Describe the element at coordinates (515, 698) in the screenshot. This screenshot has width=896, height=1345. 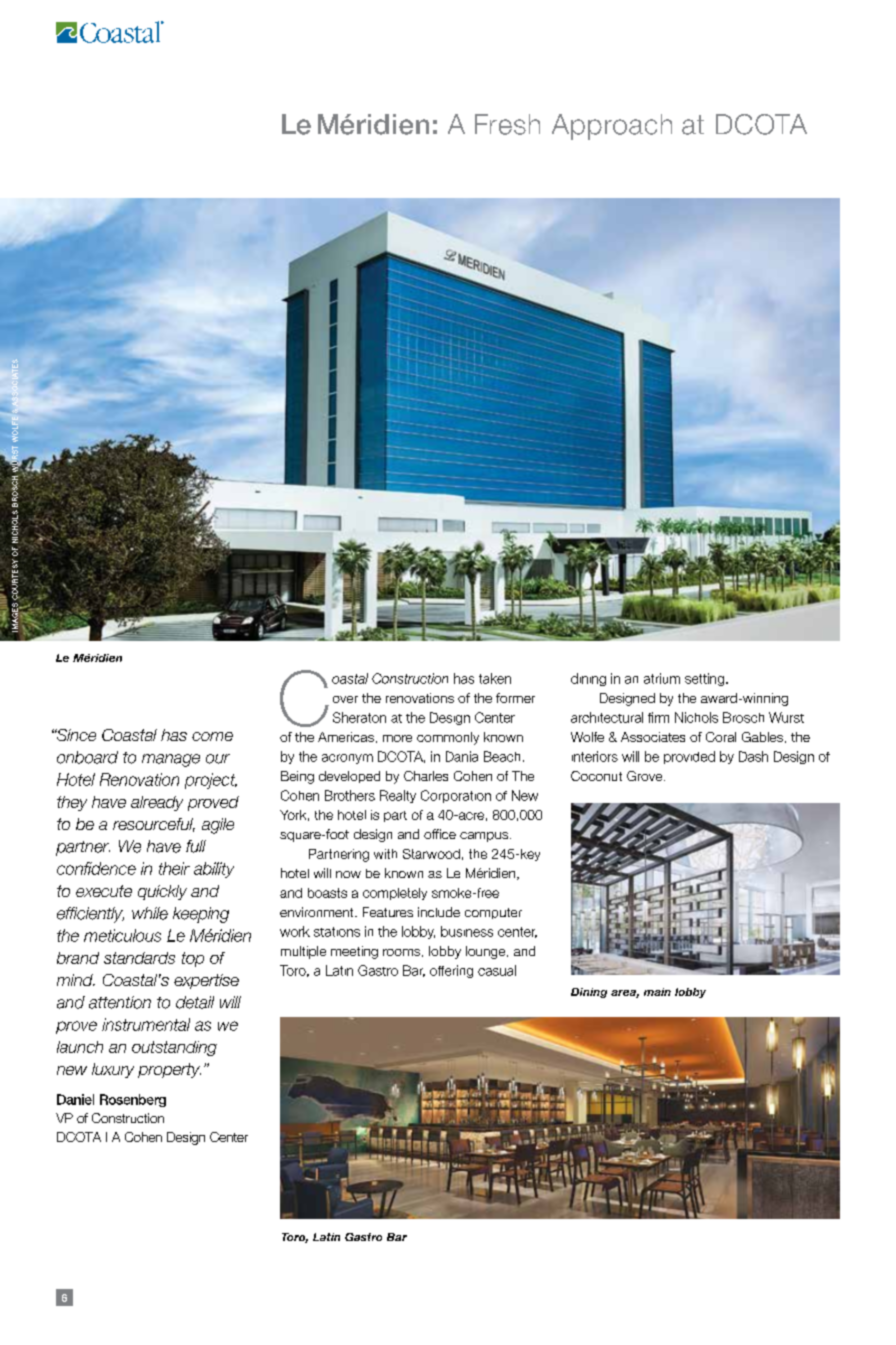
I see `former` at that location.
